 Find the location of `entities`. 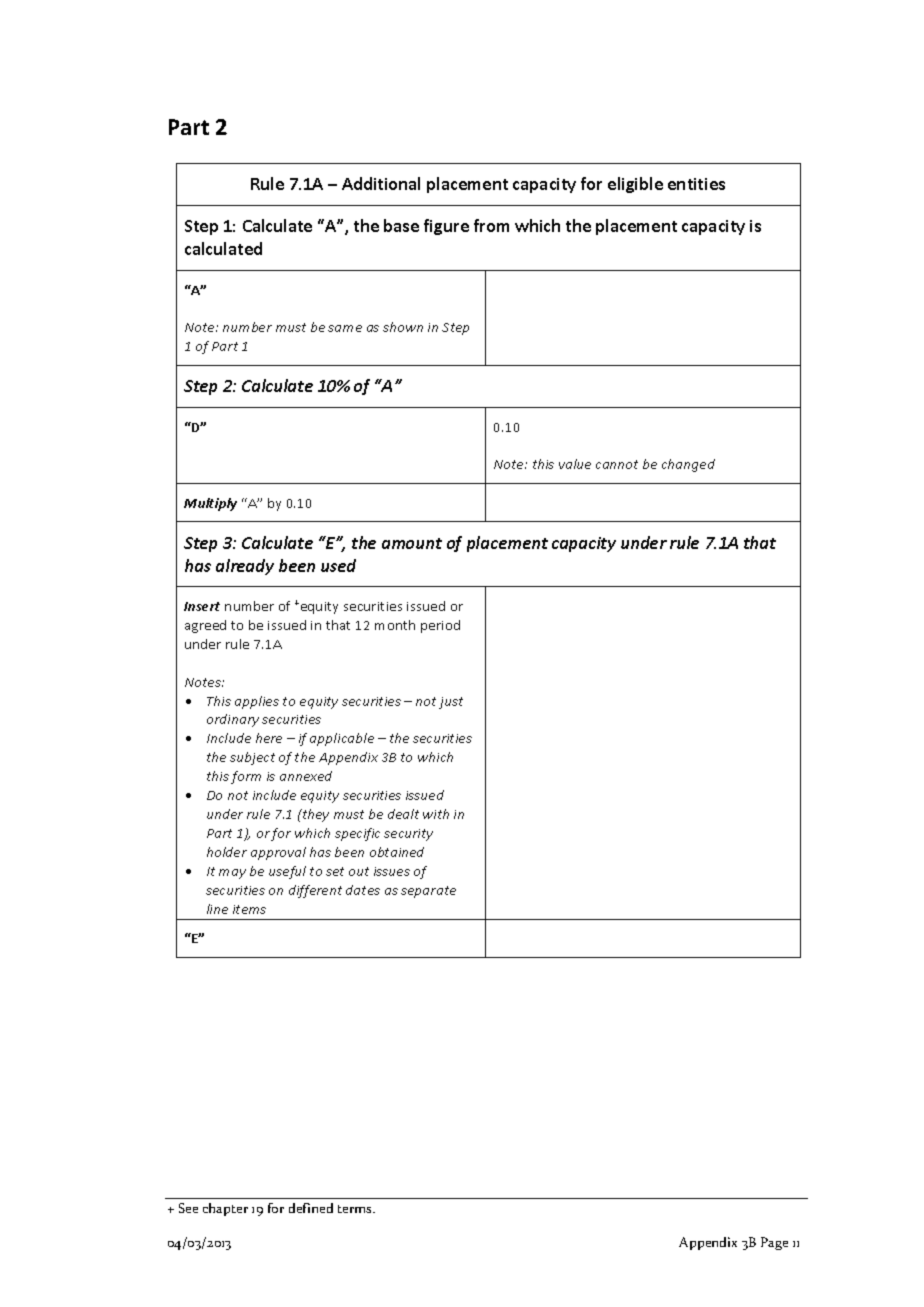

entities is located at coordinates (696, 184).
